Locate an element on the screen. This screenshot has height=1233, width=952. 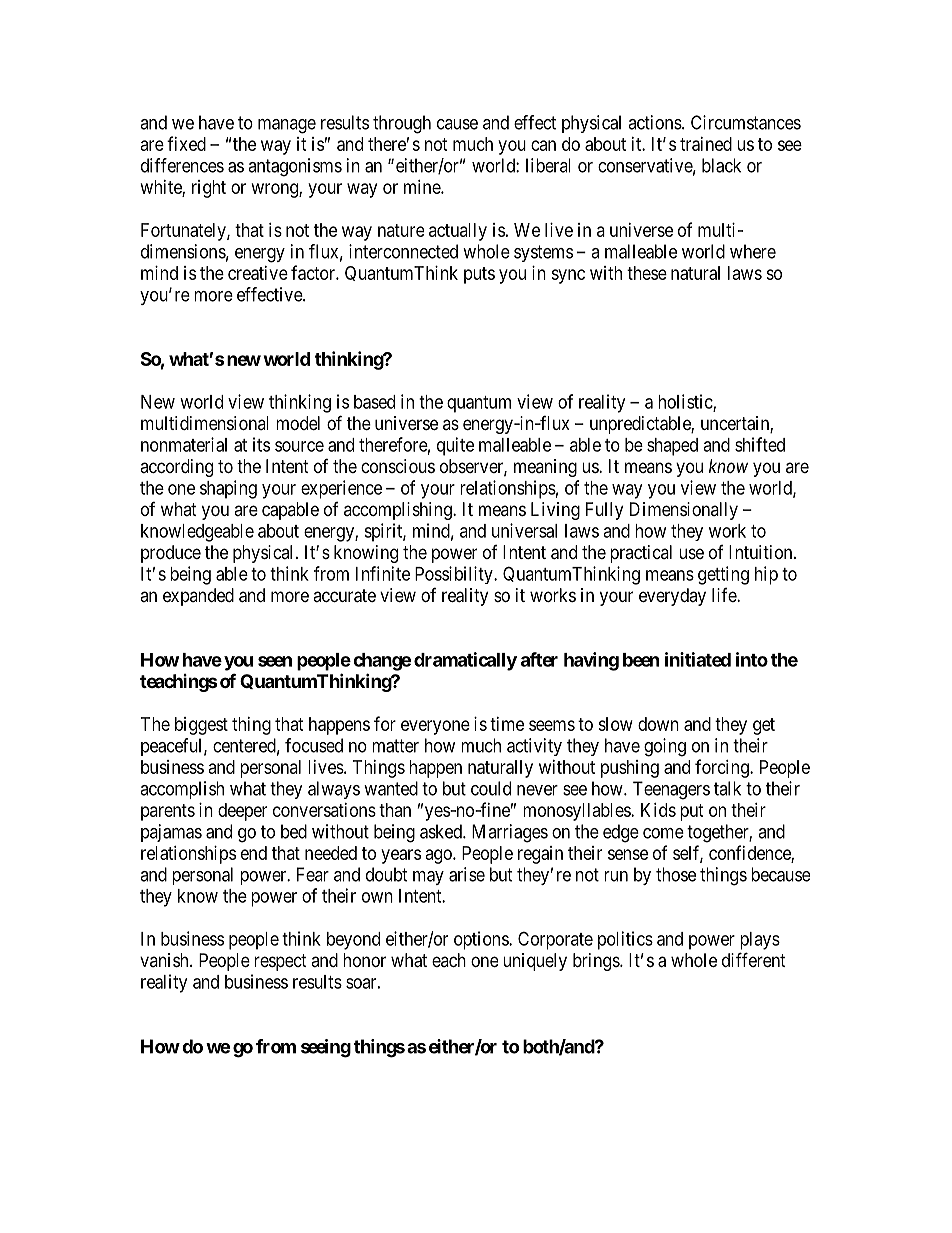
produce is located at coordinates (171, 554).
